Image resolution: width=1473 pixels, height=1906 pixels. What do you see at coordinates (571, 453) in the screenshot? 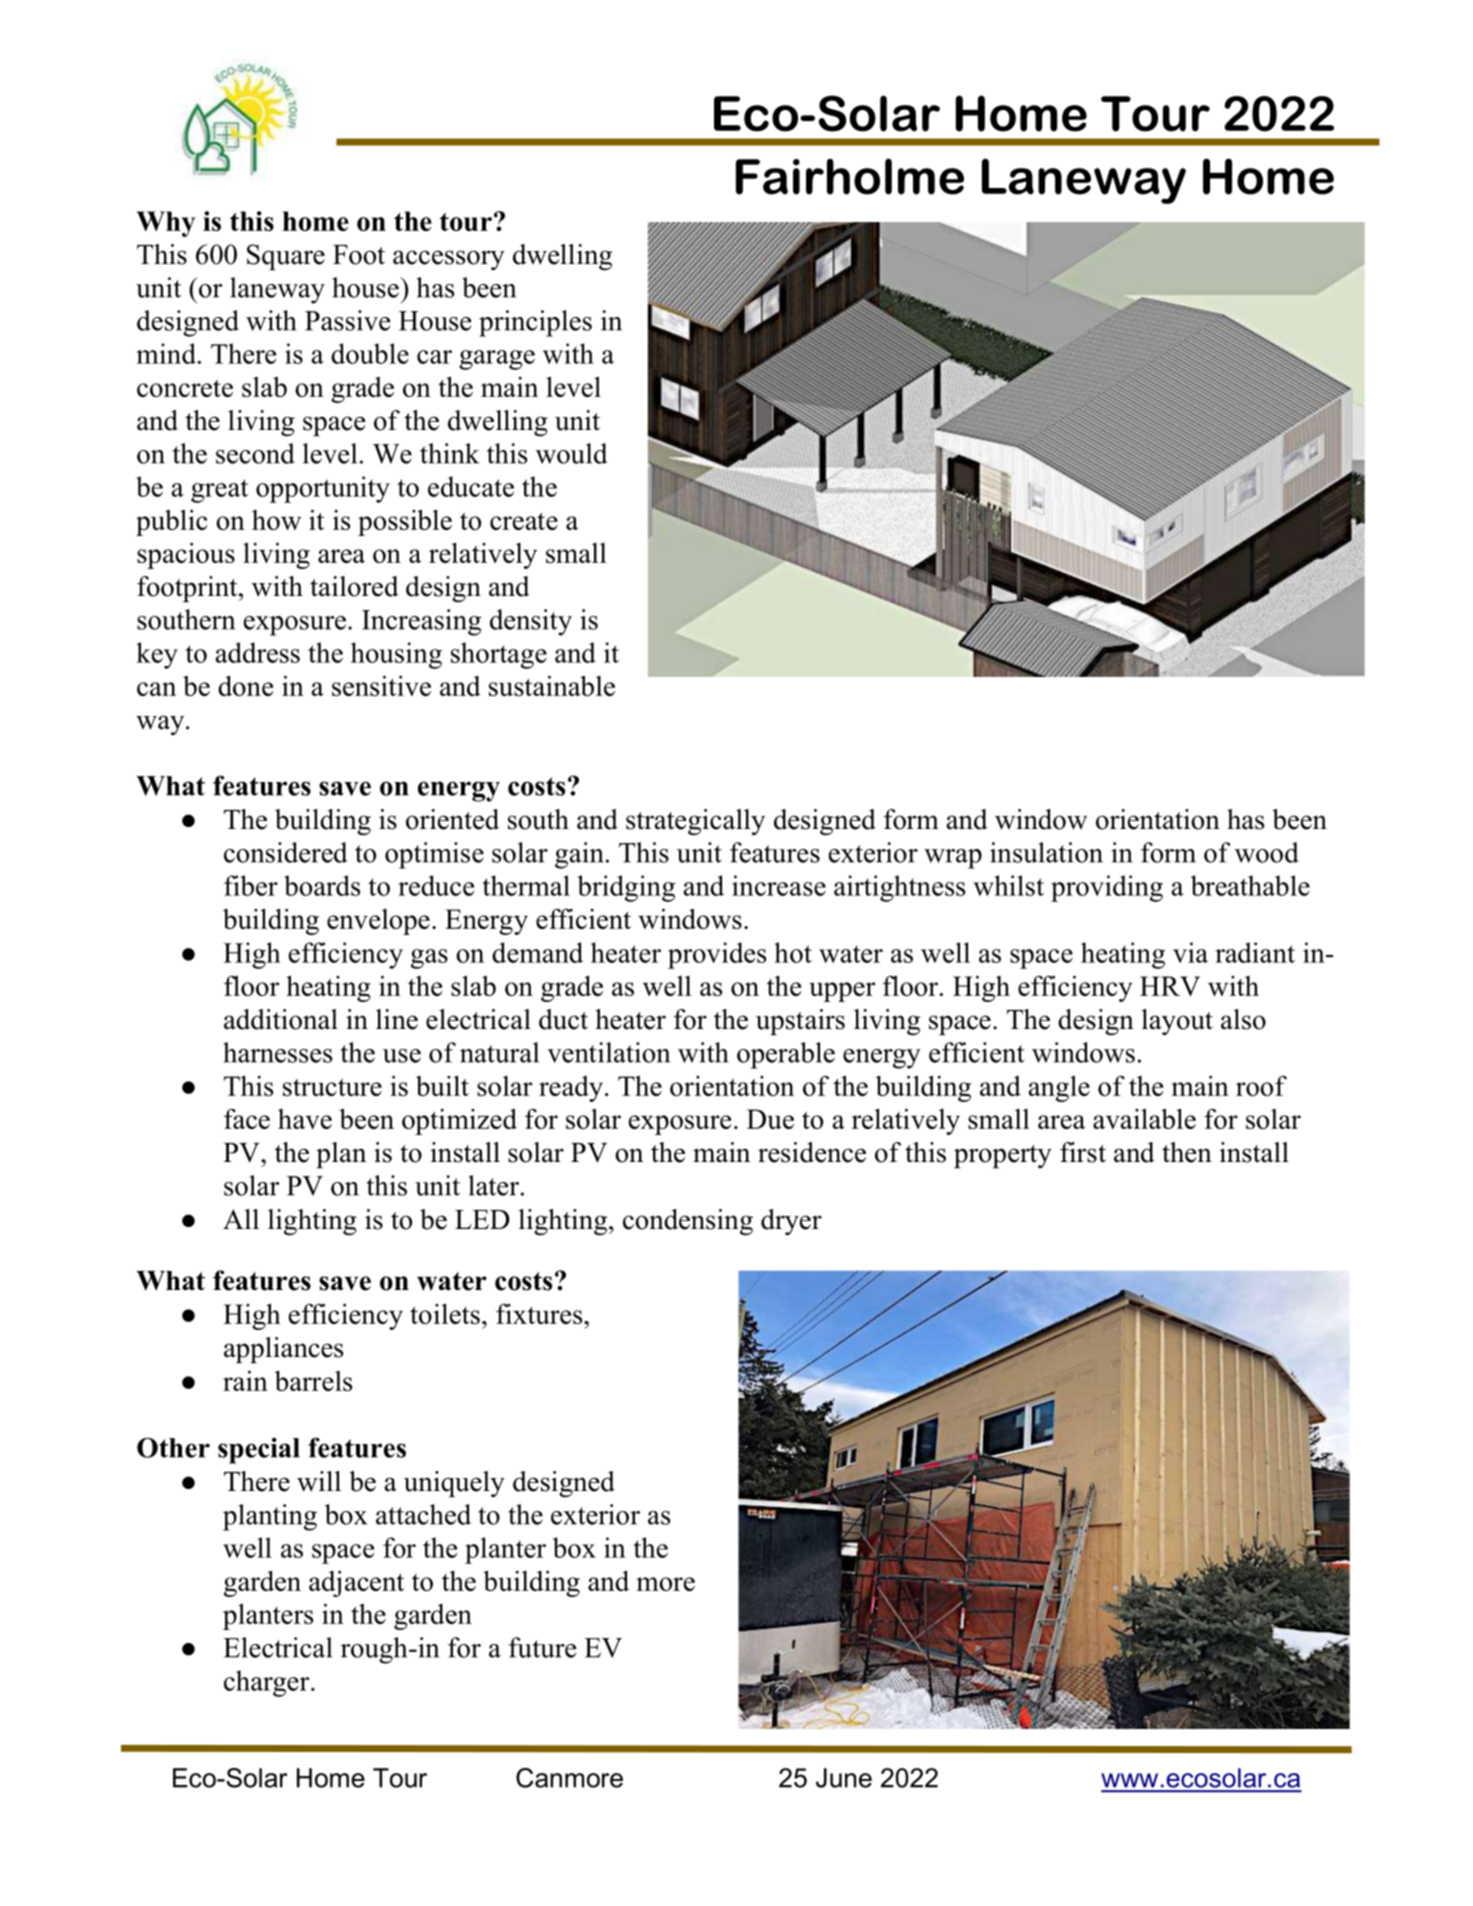
I see `would` at bounding box center [571, 453].
